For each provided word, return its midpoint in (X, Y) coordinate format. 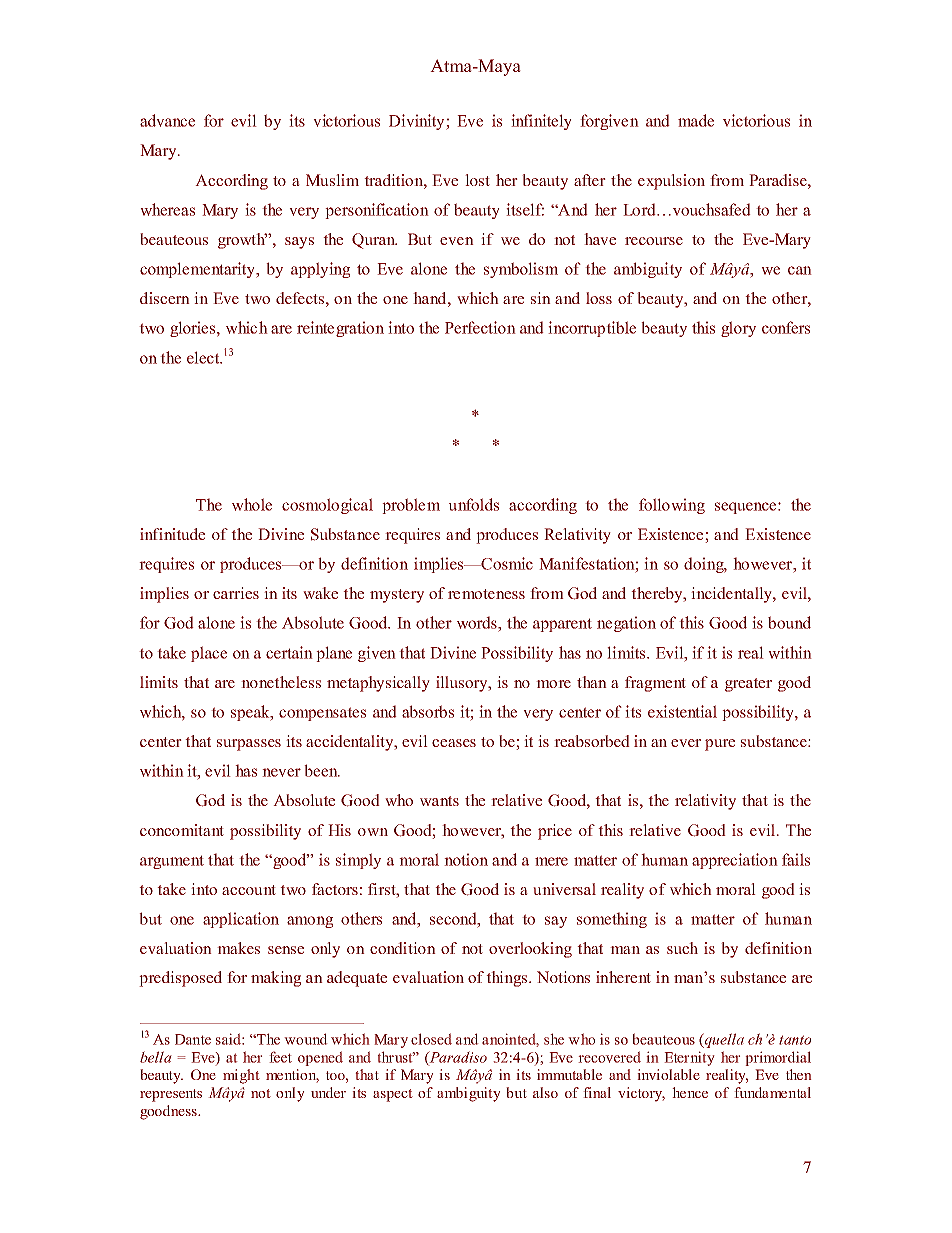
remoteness (486, 594)
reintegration (340, 329)
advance (167, 120)
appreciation (735, 861)
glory (738, 329)
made (696, 120)
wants (439, 801)
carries (236, 593)
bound (789, 622)
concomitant (182, 830)
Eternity (689, 1058)
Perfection (480, 327)
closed (431, 1039)
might (241, 1076)
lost (477, 180)
